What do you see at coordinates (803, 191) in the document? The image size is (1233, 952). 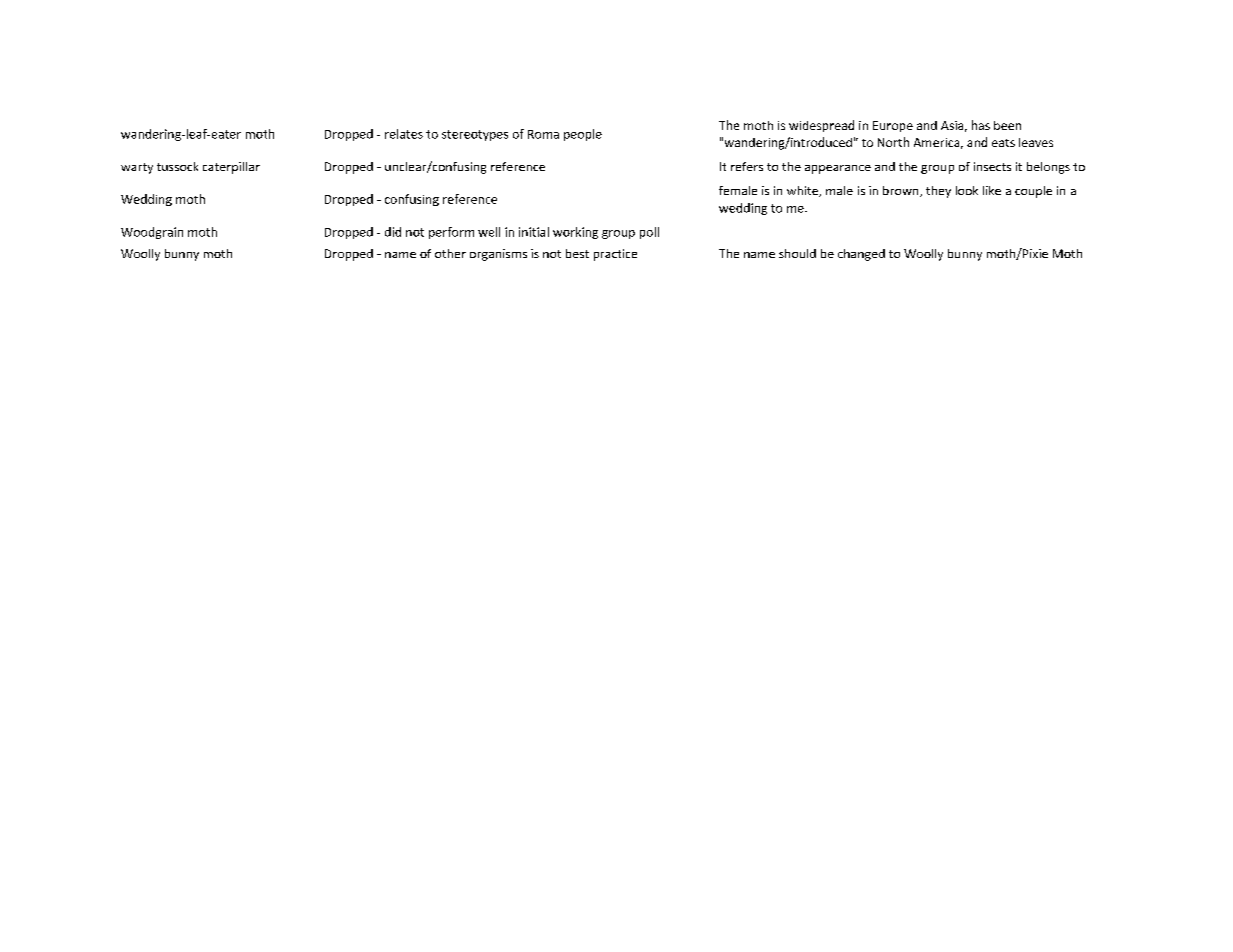 I see `white` at bounding box center [803, 191].
